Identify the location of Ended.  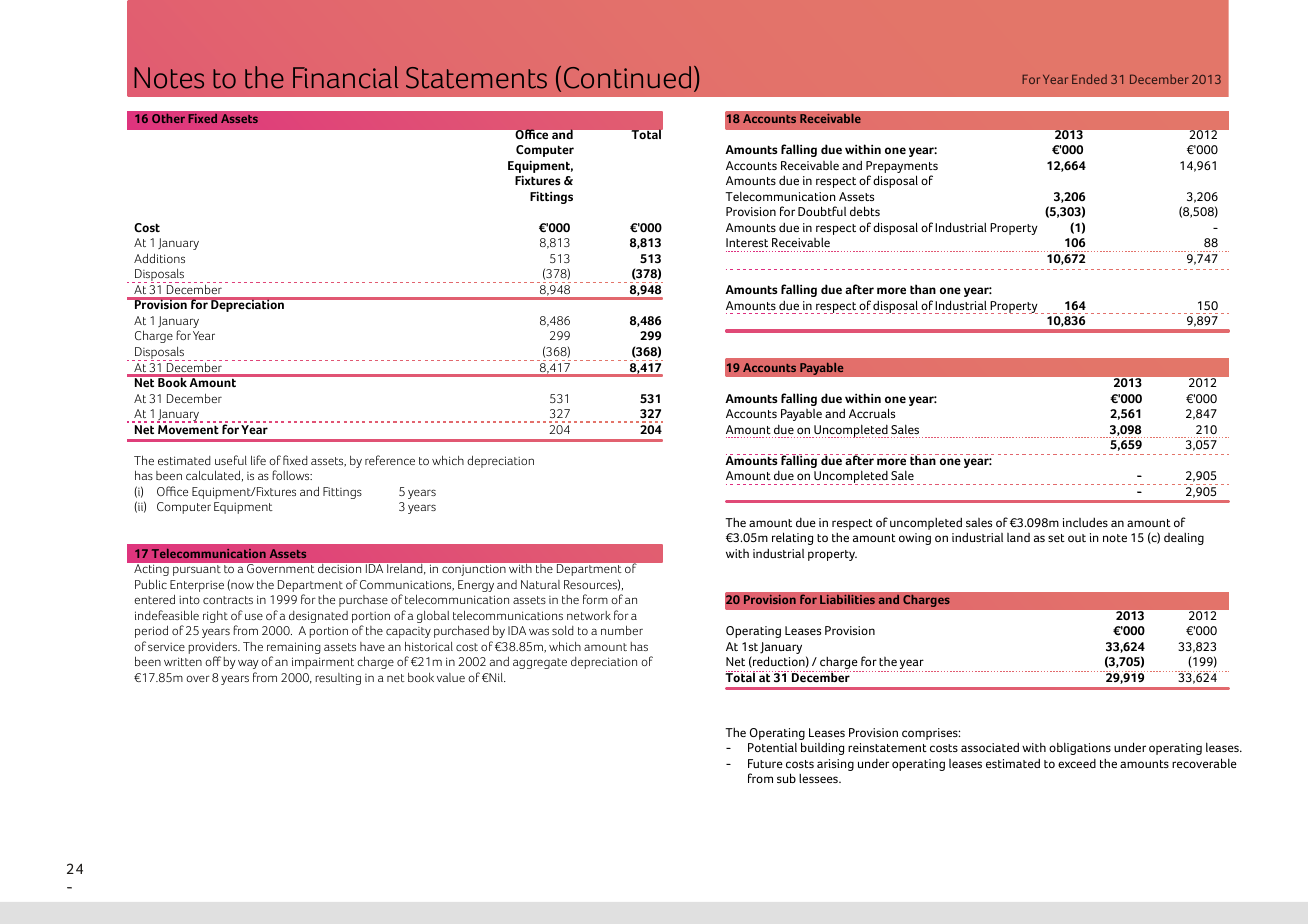
(1089, 79).
